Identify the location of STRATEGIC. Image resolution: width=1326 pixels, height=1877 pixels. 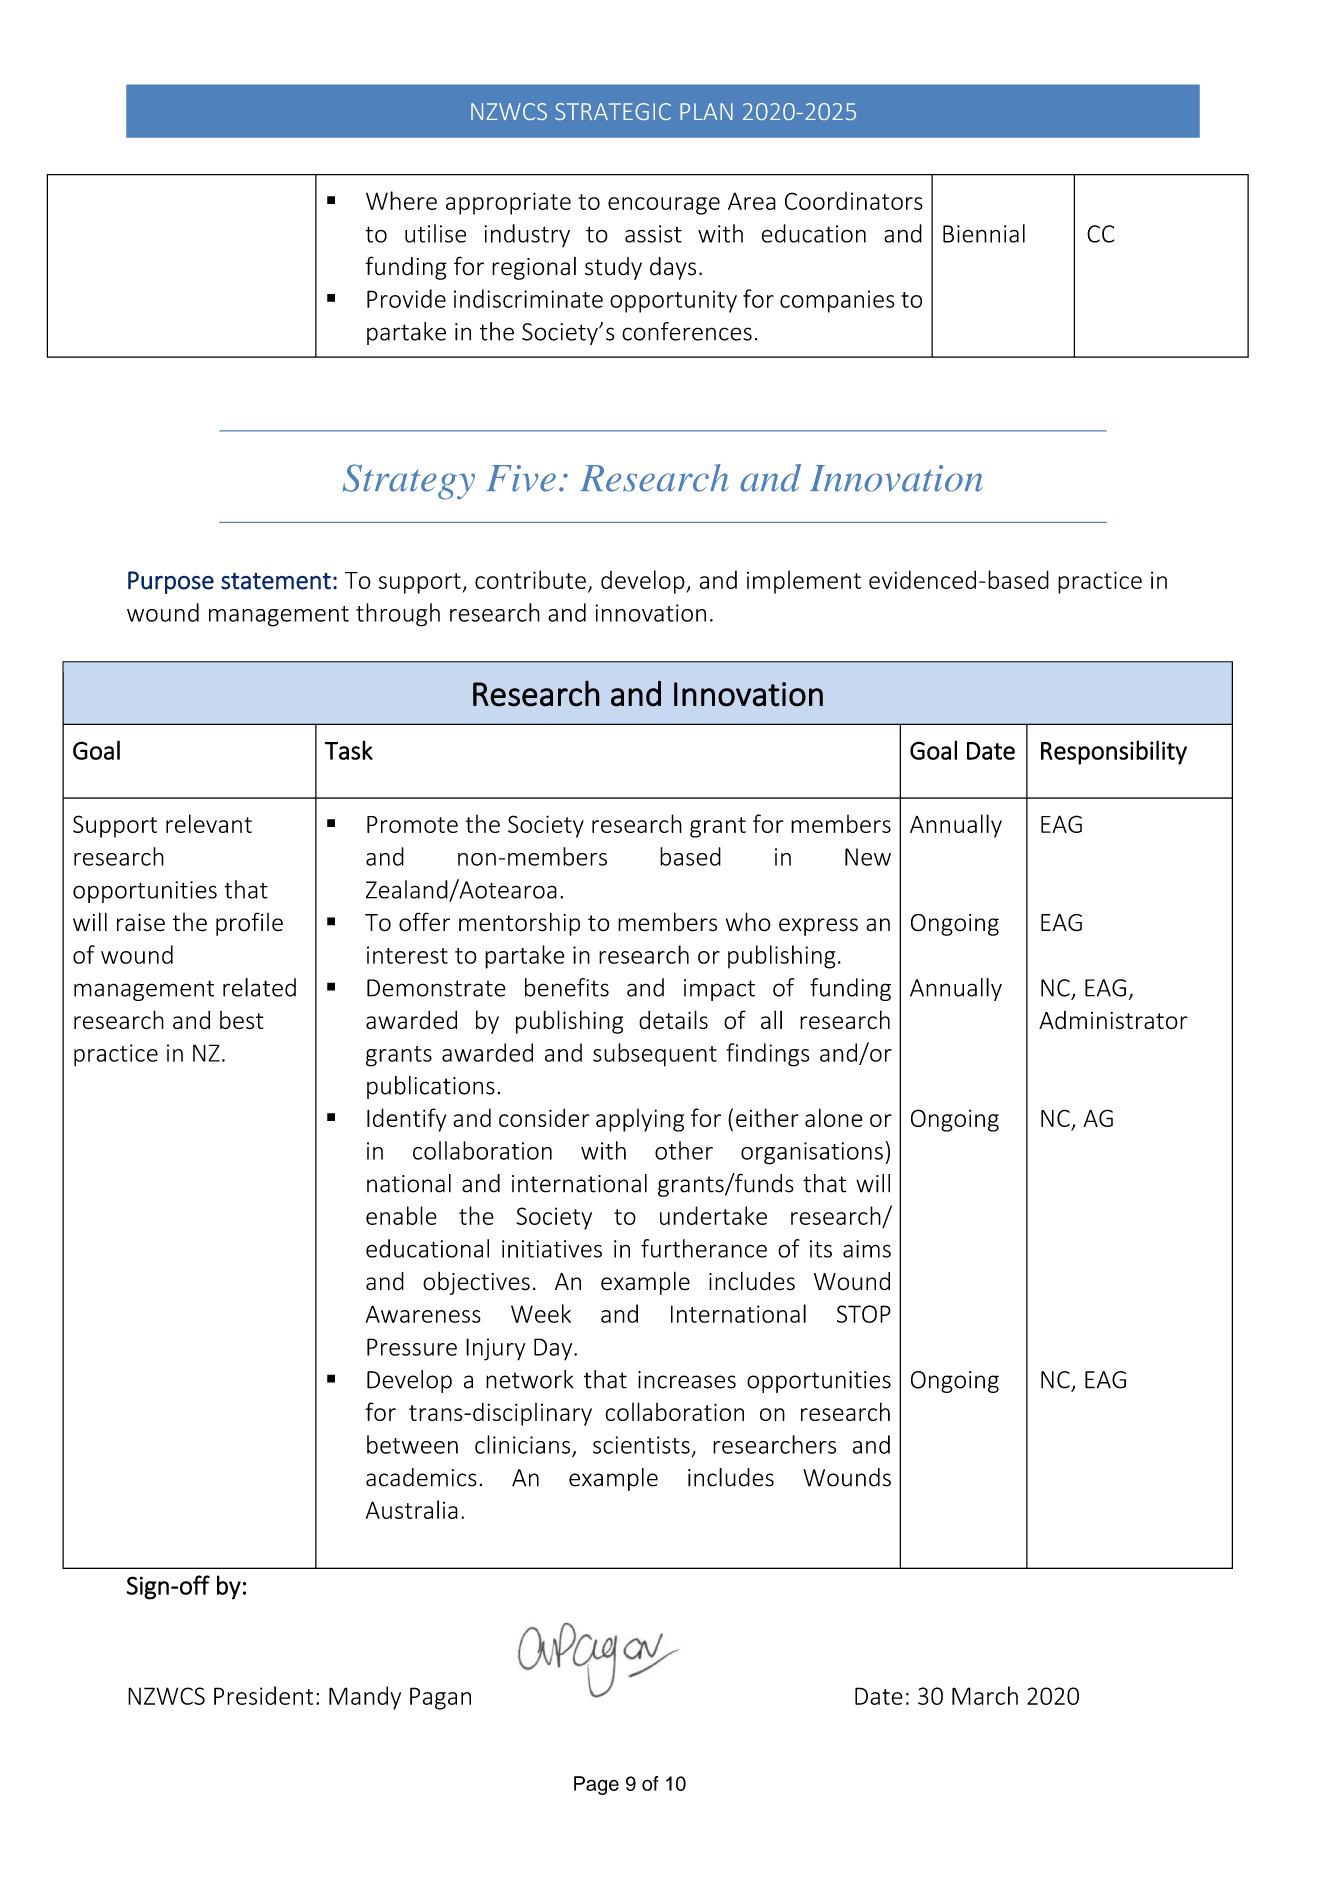
(613, 111).
